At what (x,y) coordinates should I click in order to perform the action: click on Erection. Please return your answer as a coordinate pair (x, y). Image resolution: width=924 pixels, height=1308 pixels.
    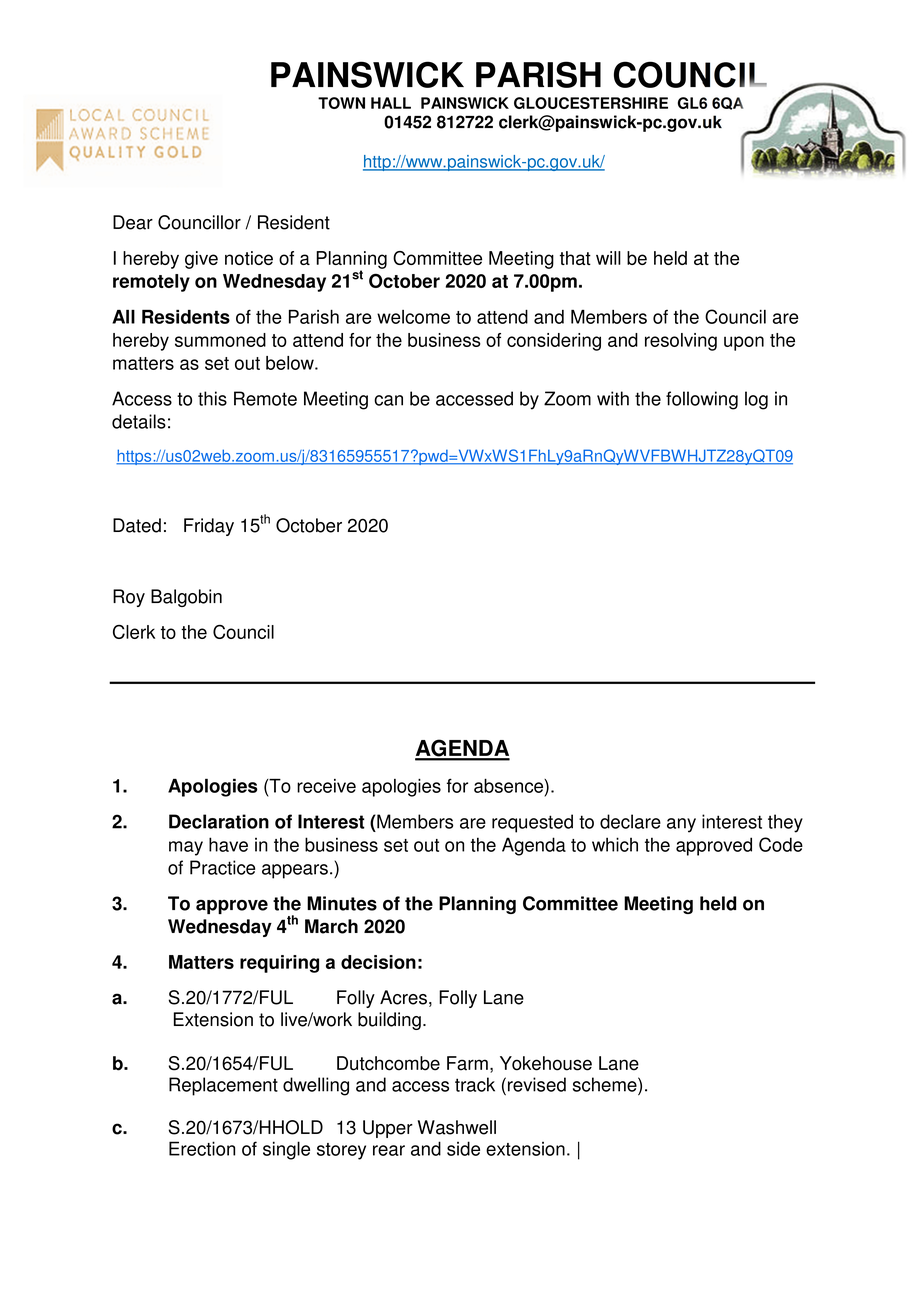
    Looking at the image, I should click on (202, 1148).
